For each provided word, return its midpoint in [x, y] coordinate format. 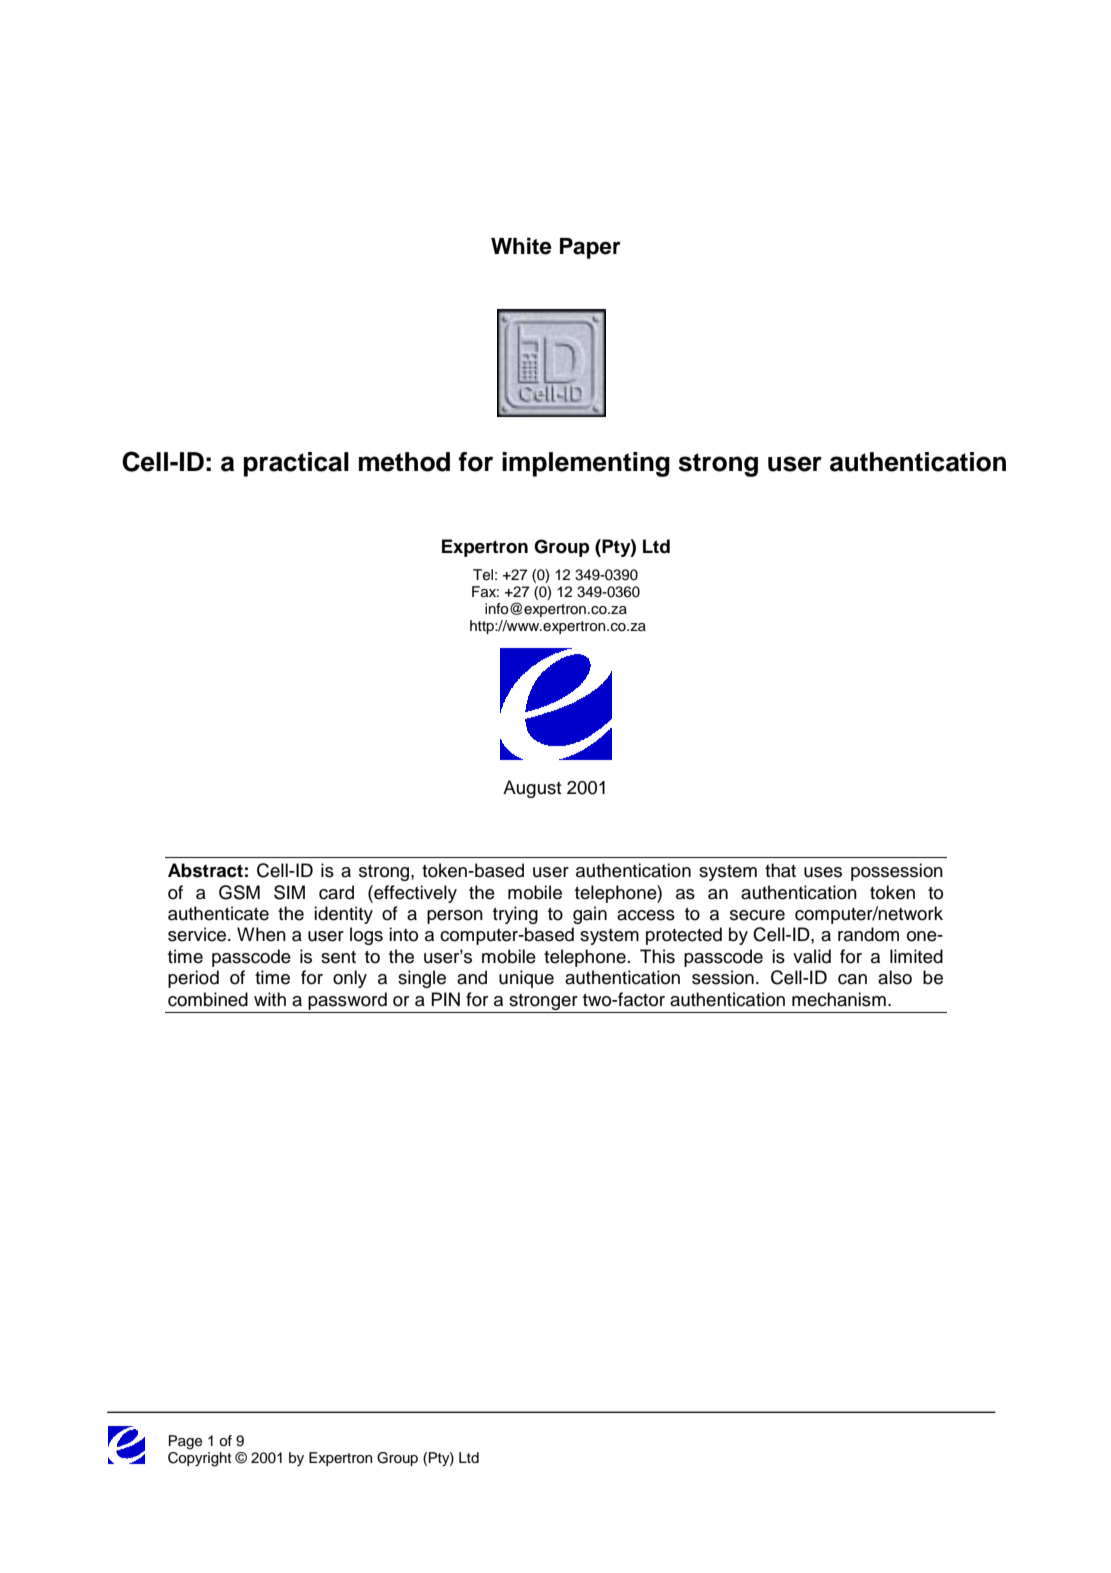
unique [526, 979]
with [270, 999]
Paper [590, 248]
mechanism [839, 999]
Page [185, 1442]
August [532, 789]
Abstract [205, 870]
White [521, 246]
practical [296, 464]
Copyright [200, 1459]
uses [823, 872]
